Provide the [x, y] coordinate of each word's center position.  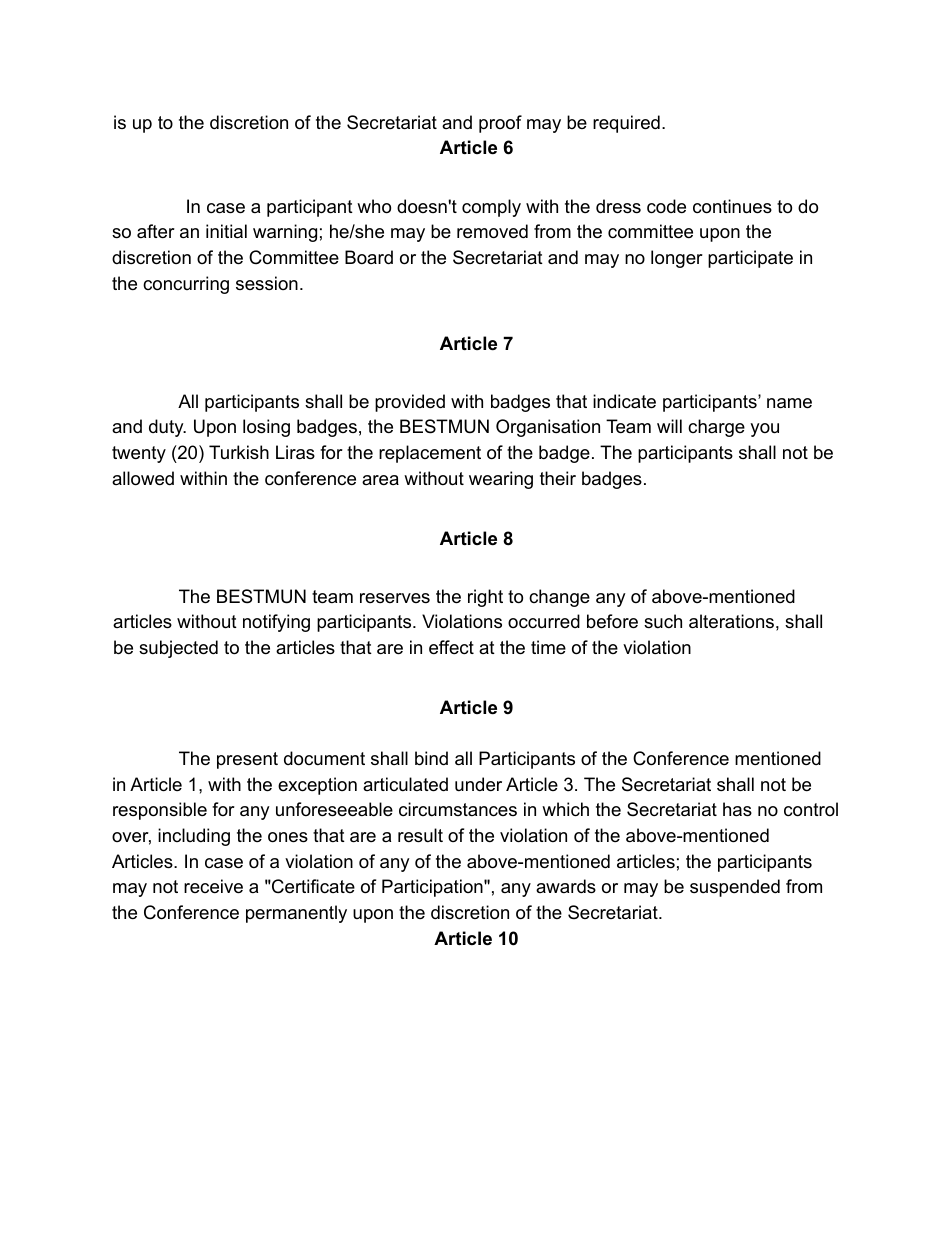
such [663, 621]
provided [410, 403]
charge [716, 428]
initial [226, 231]
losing [266, 428]
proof [500, 124]
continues [732, 206]
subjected [178, 649]
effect [451, 647]
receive [213, 886]
